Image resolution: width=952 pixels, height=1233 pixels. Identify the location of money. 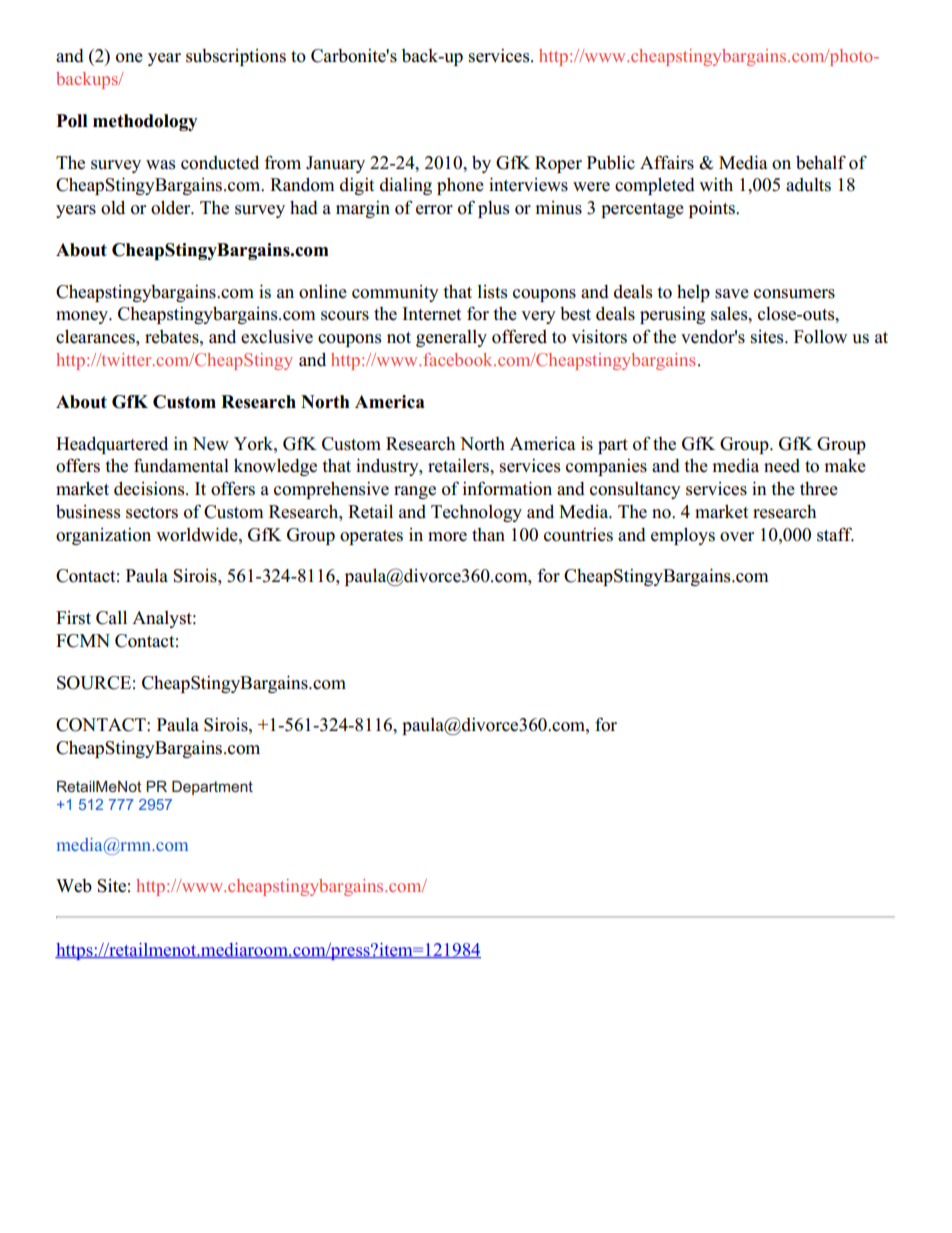
(83, 317).
